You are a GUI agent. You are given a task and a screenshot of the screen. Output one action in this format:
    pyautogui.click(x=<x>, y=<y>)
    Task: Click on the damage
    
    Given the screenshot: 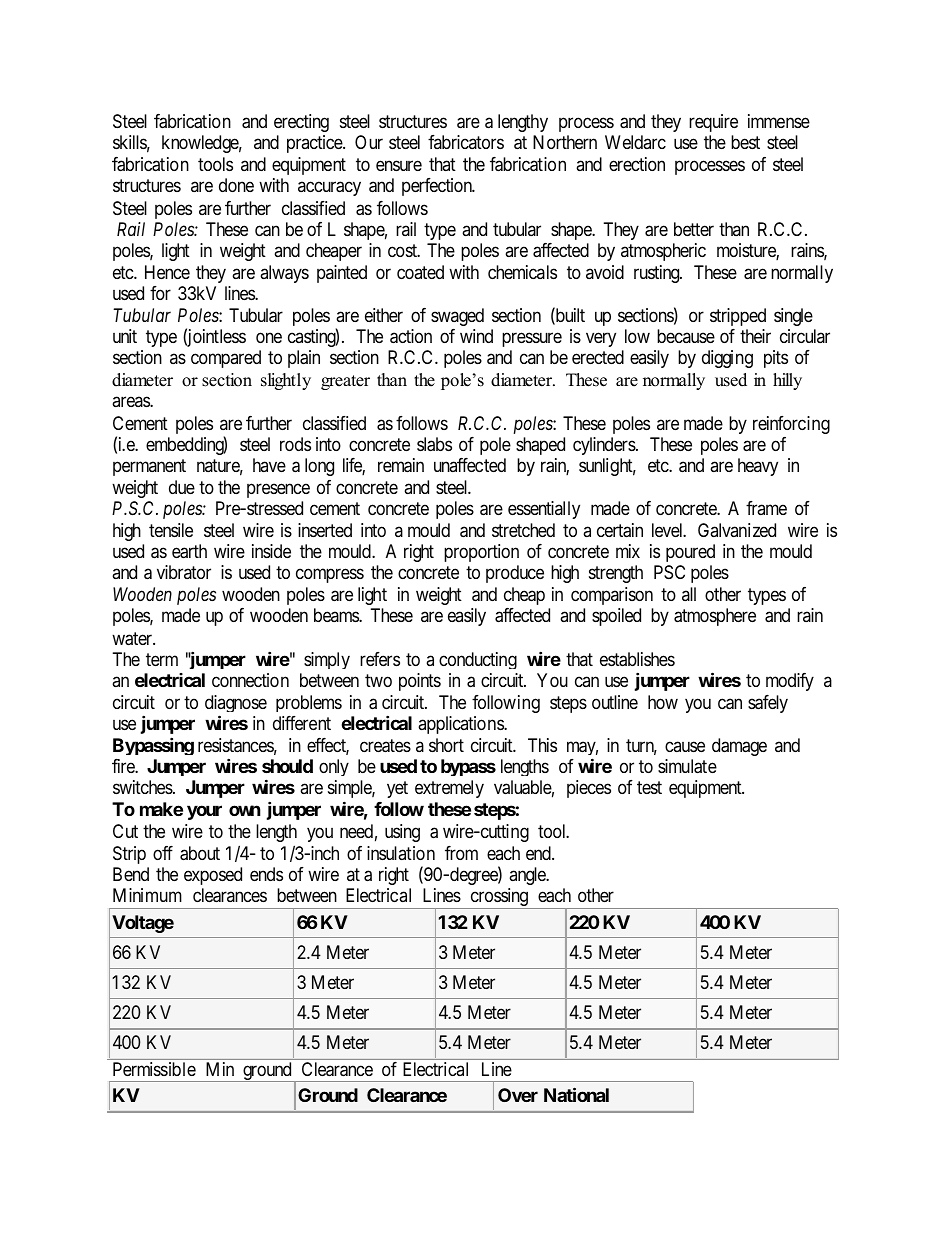 What is the action you would take?
    pyautogui.click(x=739, y=747)
